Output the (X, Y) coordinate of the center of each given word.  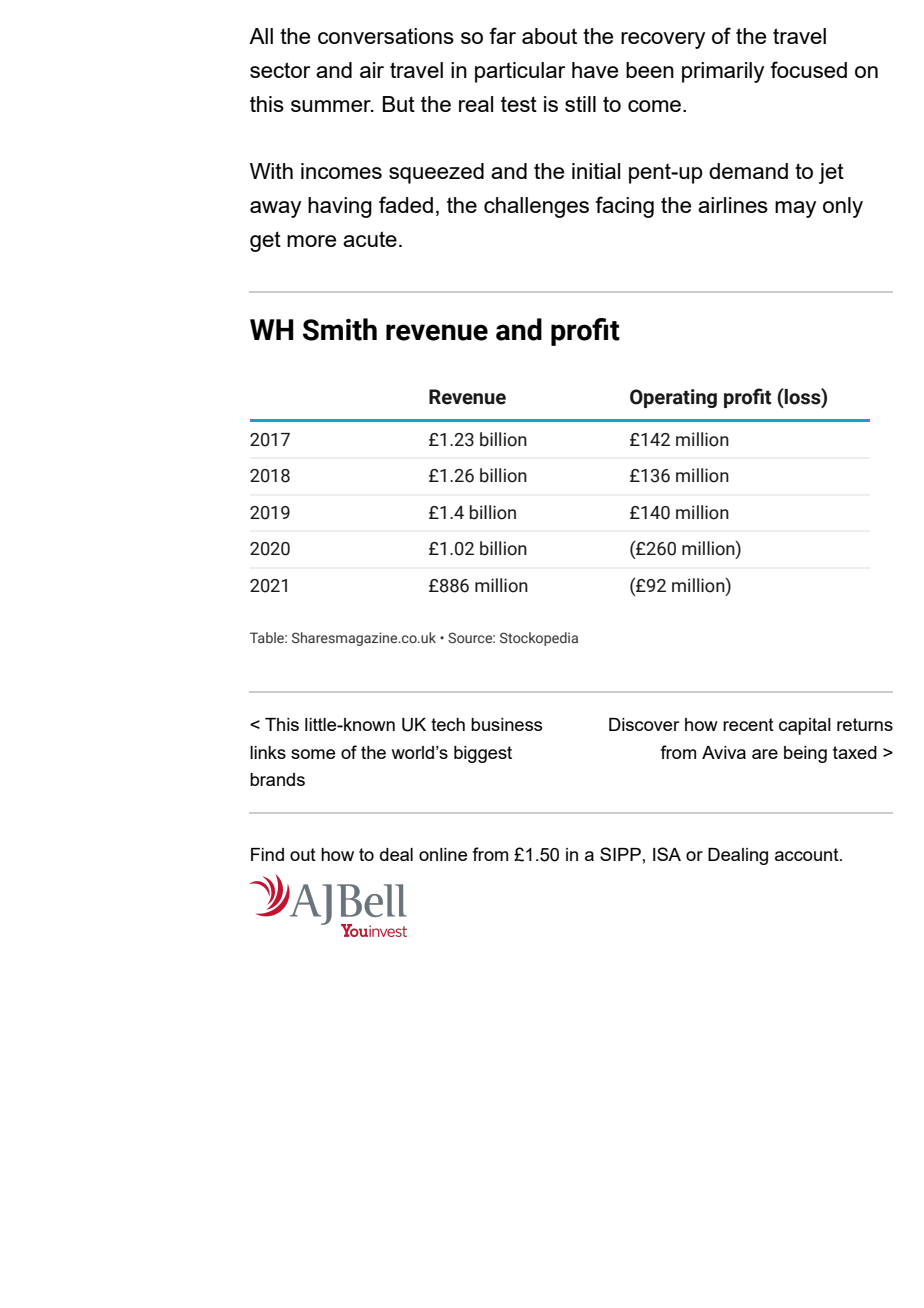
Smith (340, 329)
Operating (673, 398)
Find (267, 854)
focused (809, 69)
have (595, 70)
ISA (667, 854)
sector (280, 70)
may (795, 209)
